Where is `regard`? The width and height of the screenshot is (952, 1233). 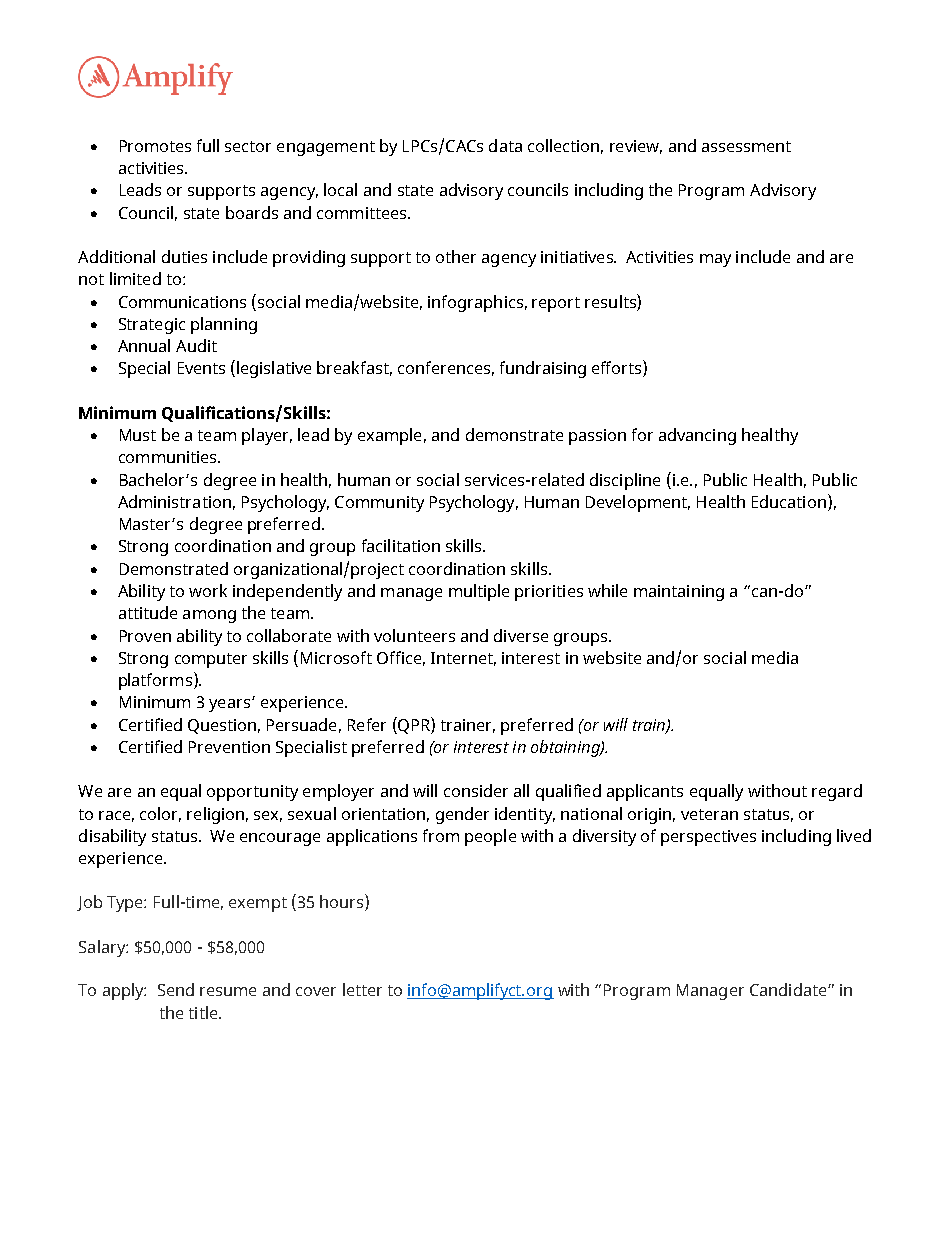 regard is located at coordinates (837, 792).
